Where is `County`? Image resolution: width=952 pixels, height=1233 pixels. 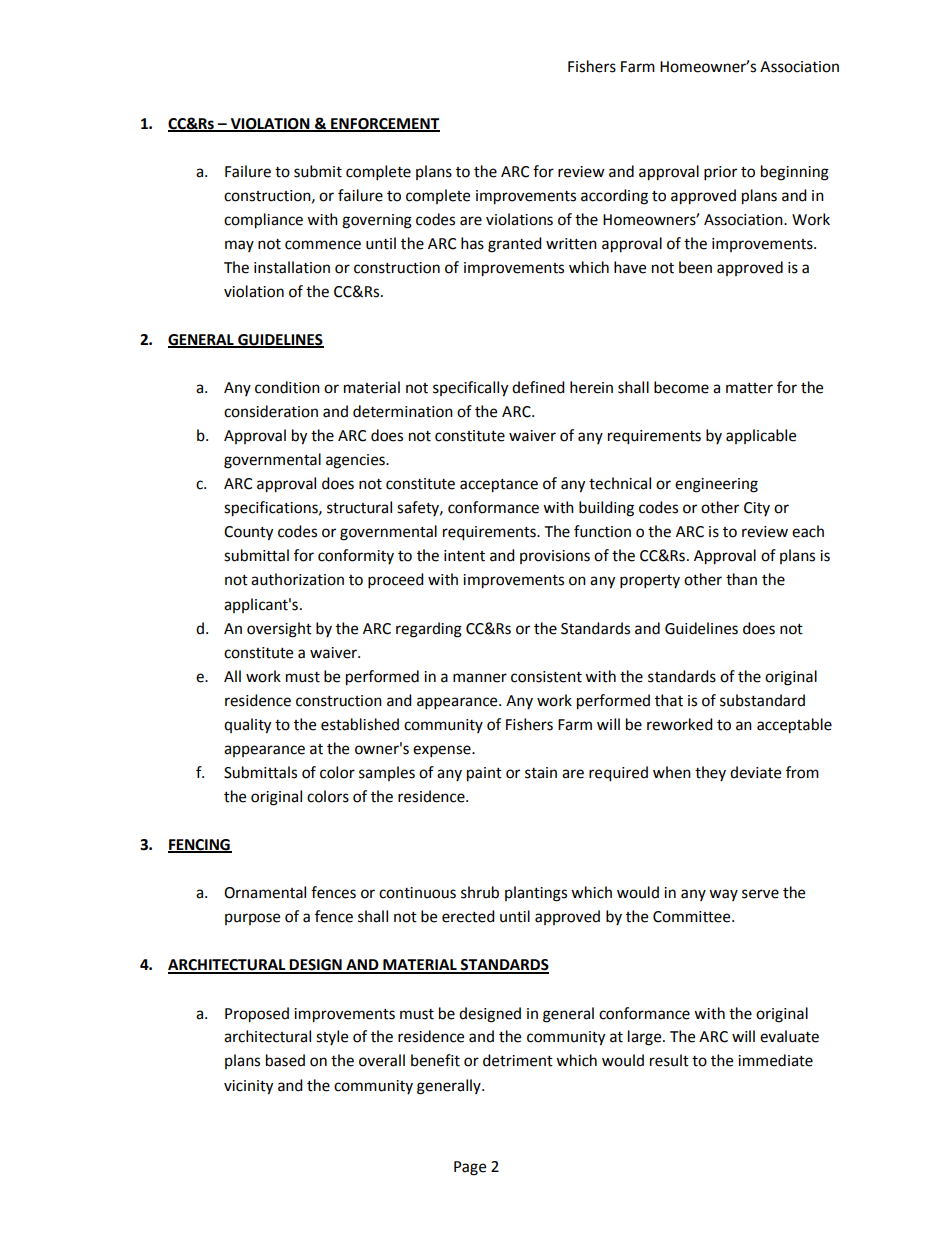 County is located at coordinates (248, 533).
